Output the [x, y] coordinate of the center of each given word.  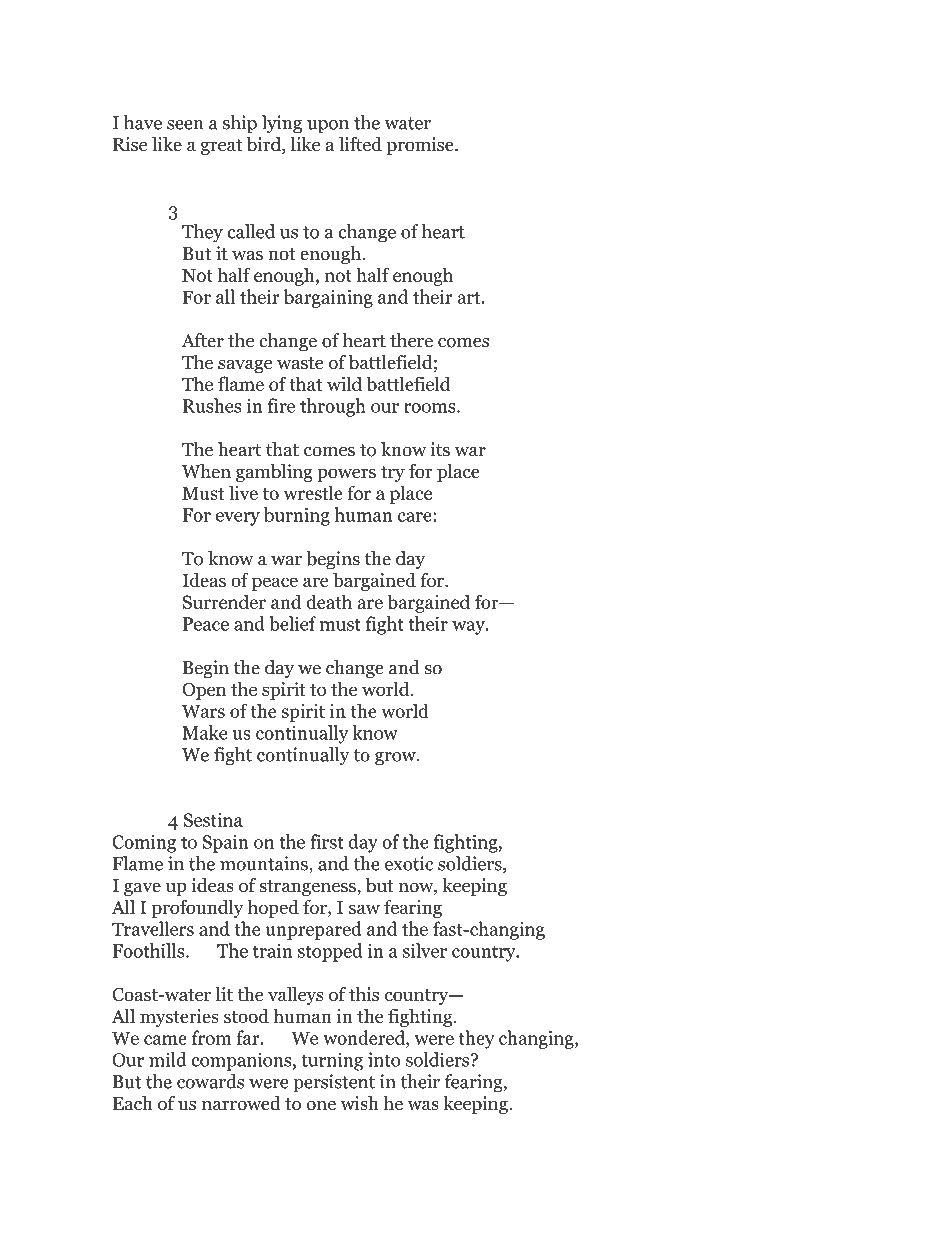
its [440, 449]
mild [168, 1059]
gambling [274, 473]
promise [421, 146]
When [206, 471]
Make [204, 732]
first [327, 841]
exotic [409, 863]
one [321, 1105]
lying [282, 124]
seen [185, 125]
